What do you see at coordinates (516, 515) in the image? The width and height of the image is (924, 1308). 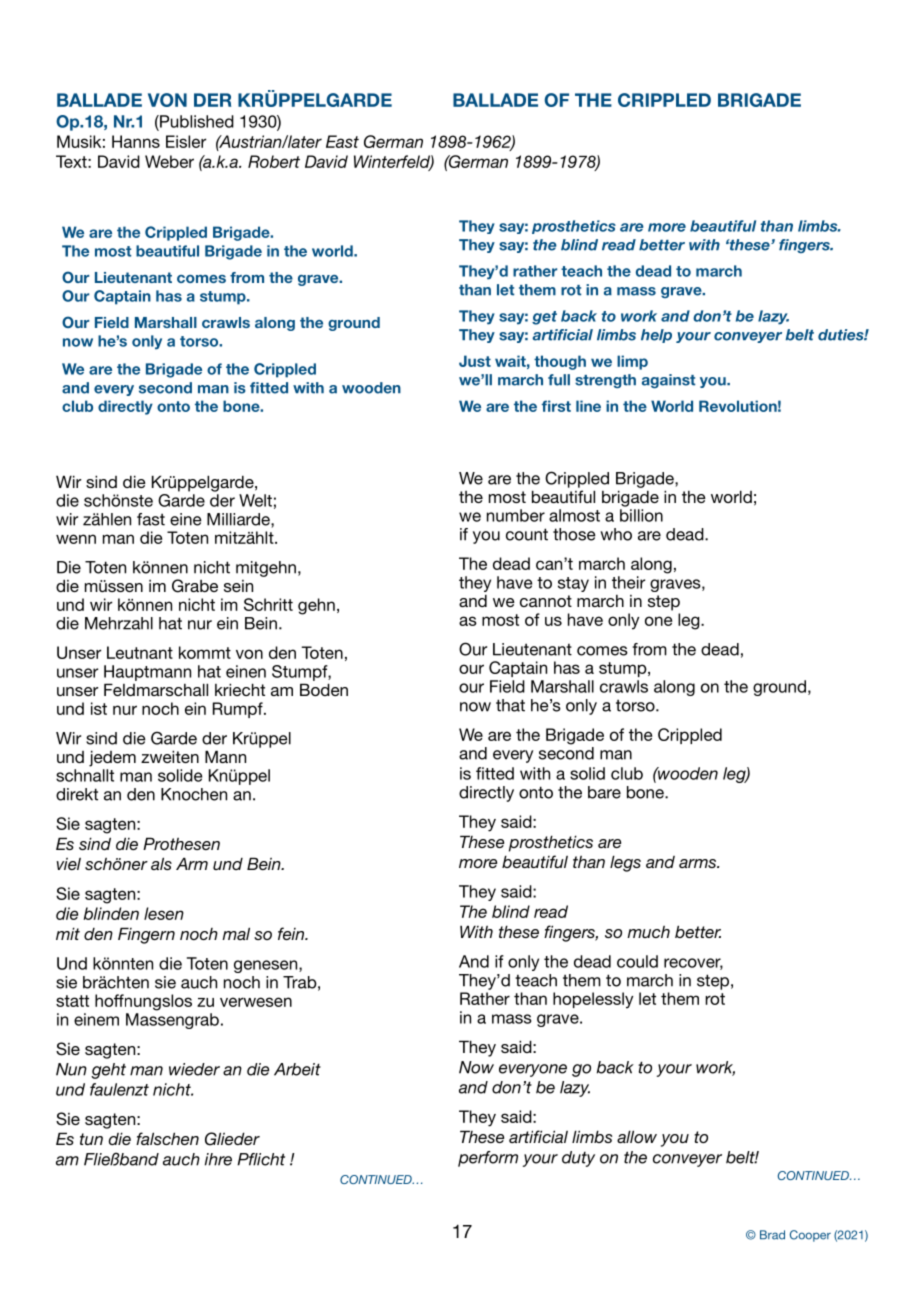 I see `number` at bounding box center [516, 515].
